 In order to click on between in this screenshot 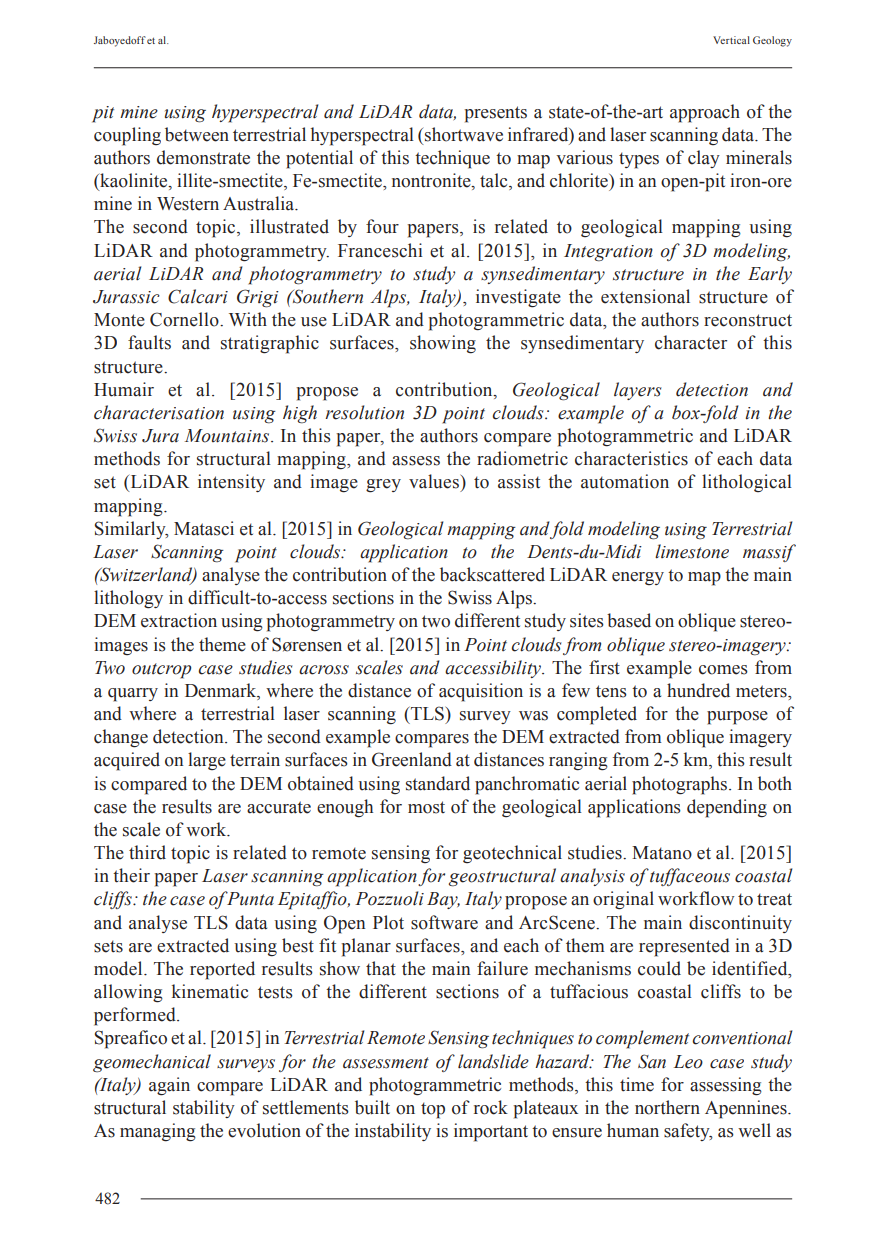, I will do `click(197, 134)`.
